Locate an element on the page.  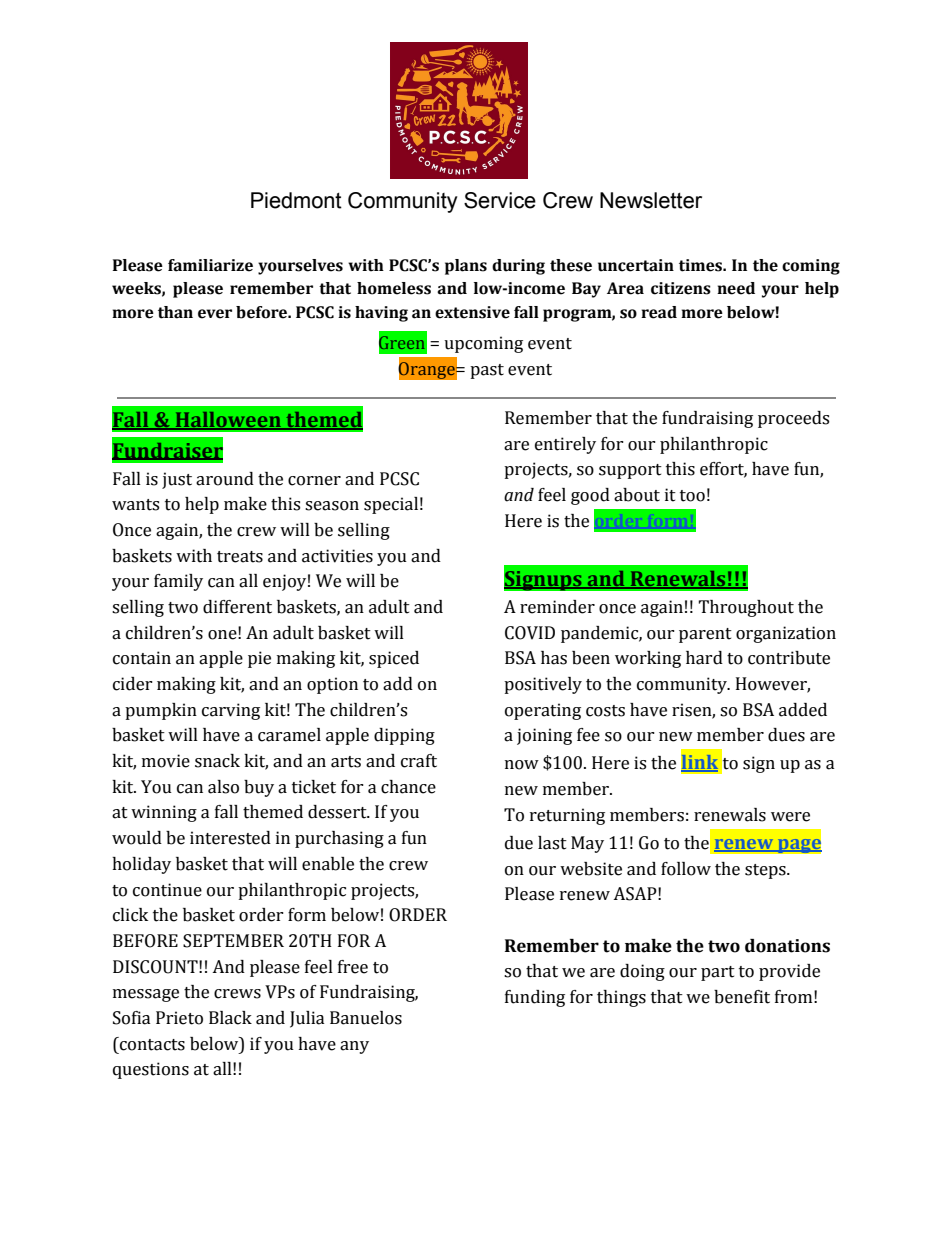
proceeds is located at coordinates (793, 419).
